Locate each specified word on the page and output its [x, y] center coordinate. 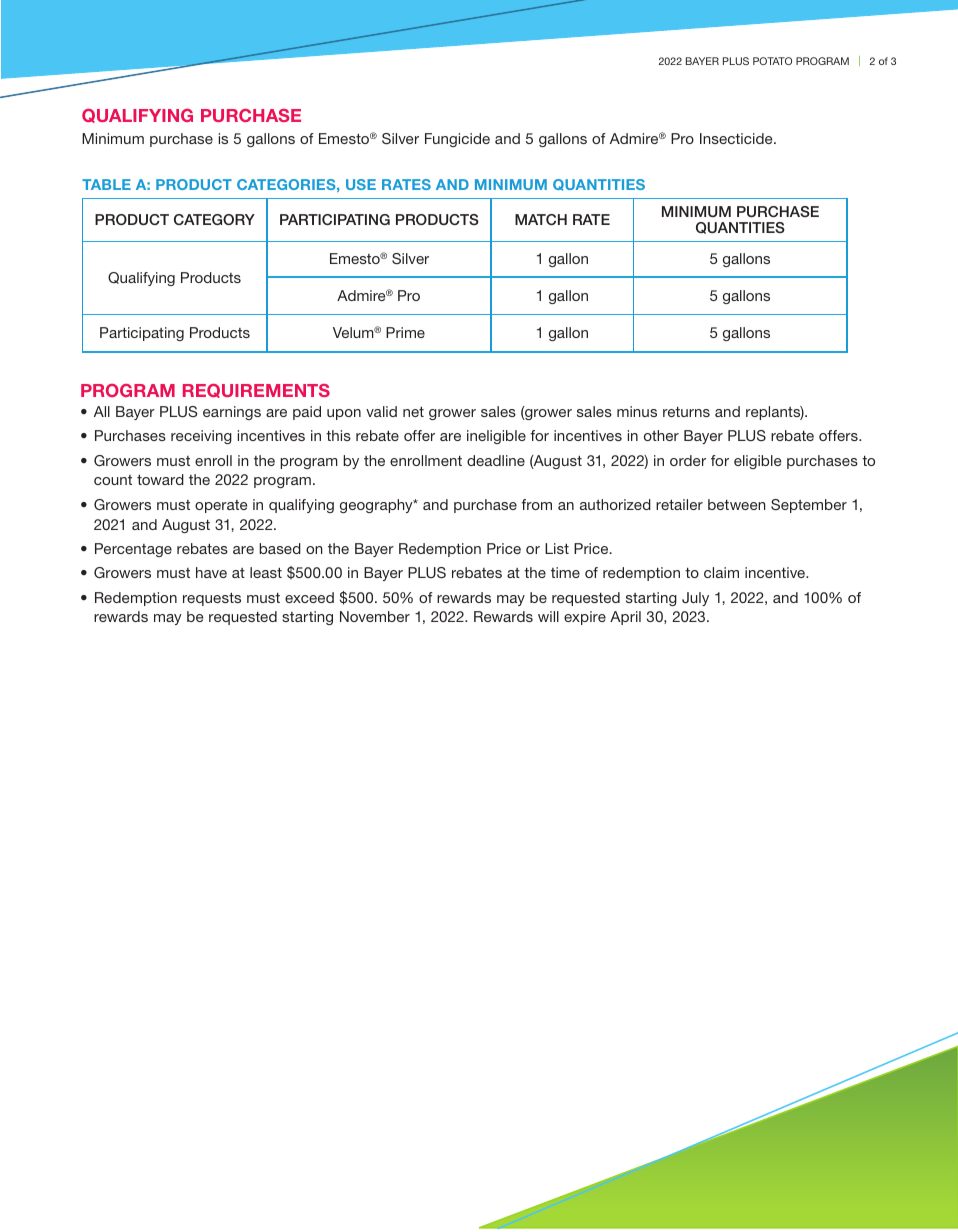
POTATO [772, 61]
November [375, 616]
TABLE [106, 184]
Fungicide [457, 140]
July [695, 599]
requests [212, 599]
